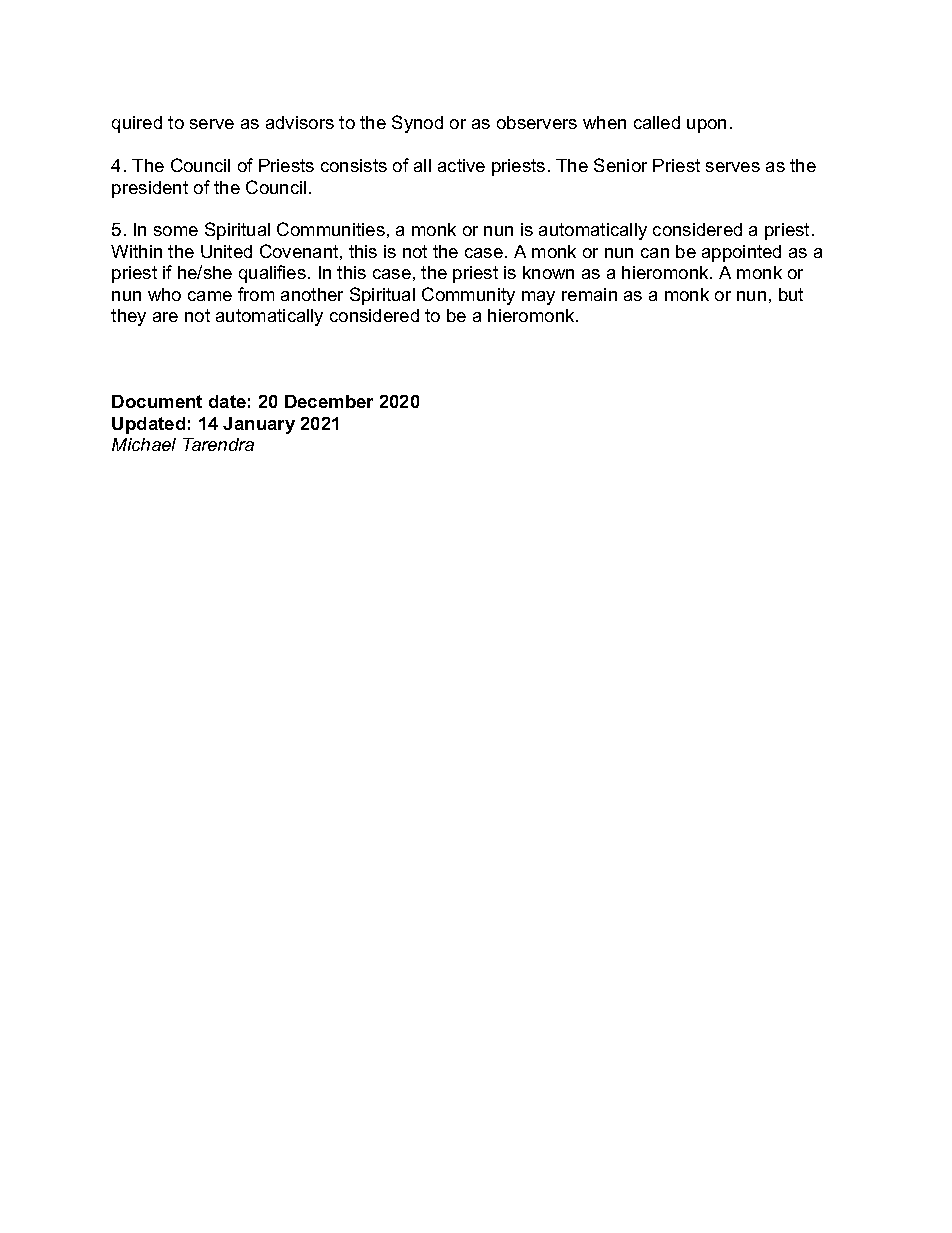 Image resolution: width=952 pixels, height=1233 pixels. Describe the element at coordinates (461, 165) in the image. I see `active` at that location.
